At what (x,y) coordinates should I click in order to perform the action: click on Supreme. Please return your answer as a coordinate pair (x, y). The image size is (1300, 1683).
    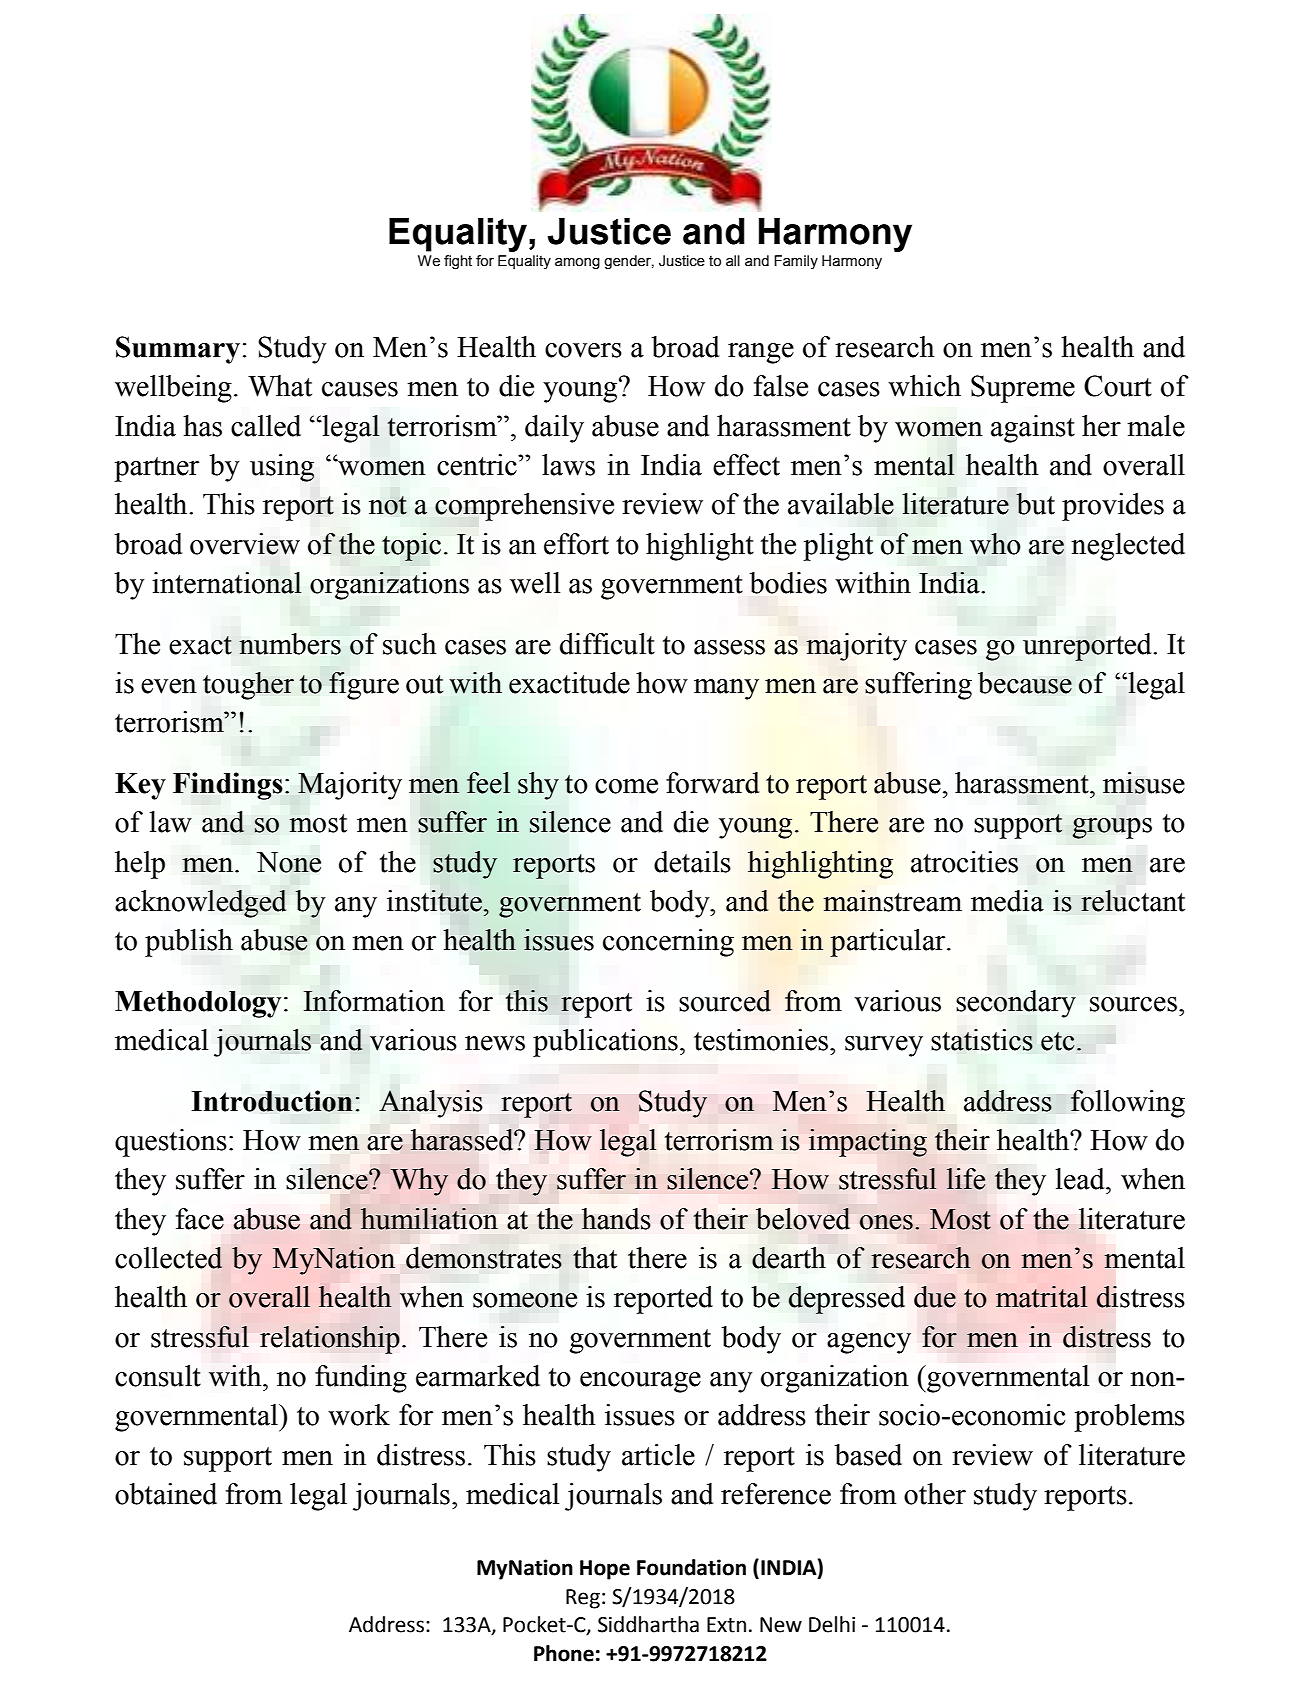
    Looking at the image, I should click on (1023, 389).
